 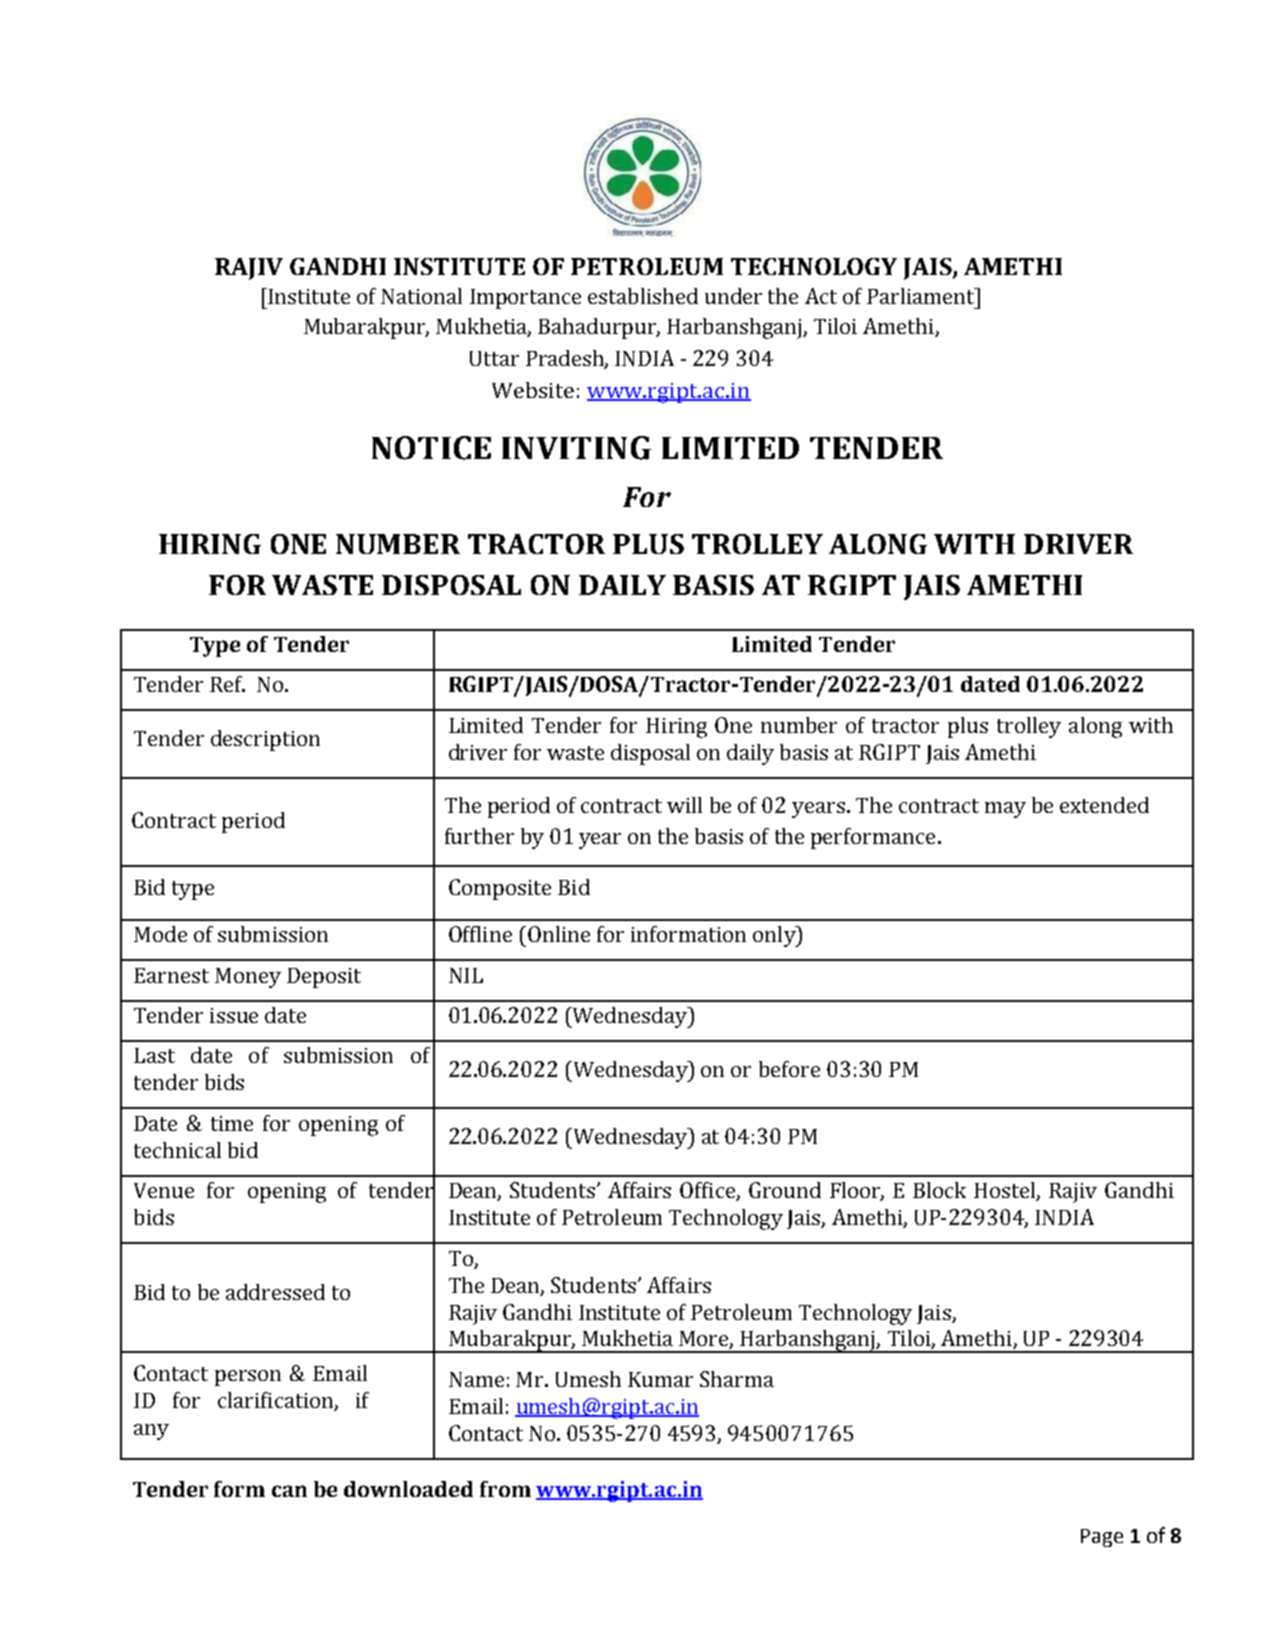 I want to click on Parliament, so click(x=922, y=296).
